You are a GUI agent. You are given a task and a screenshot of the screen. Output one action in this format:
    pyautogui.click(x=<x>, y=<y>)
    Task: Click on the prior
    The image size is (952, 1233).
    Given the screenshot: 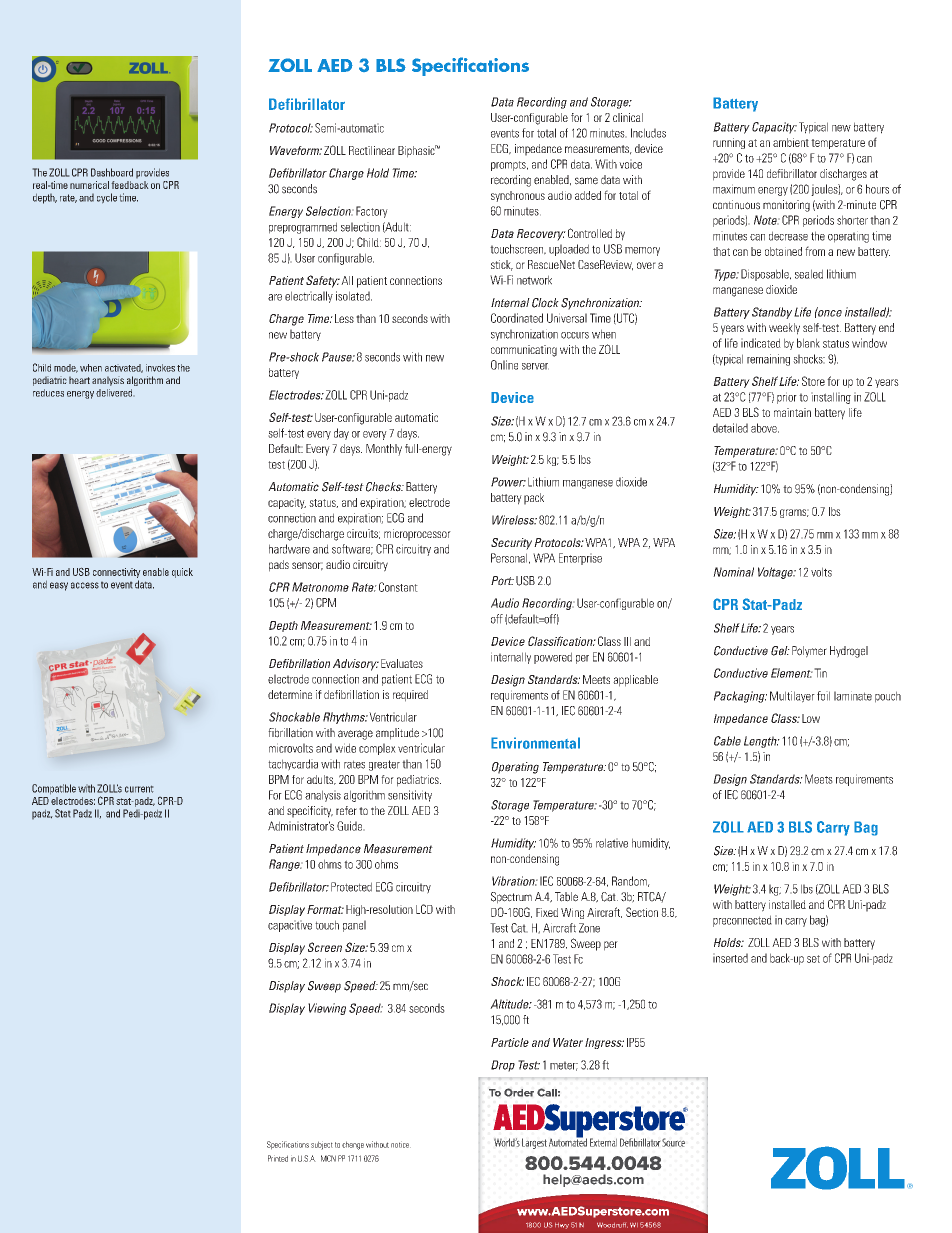 What is the action you would take?
    pyautogui.click(x=787, y=398)
